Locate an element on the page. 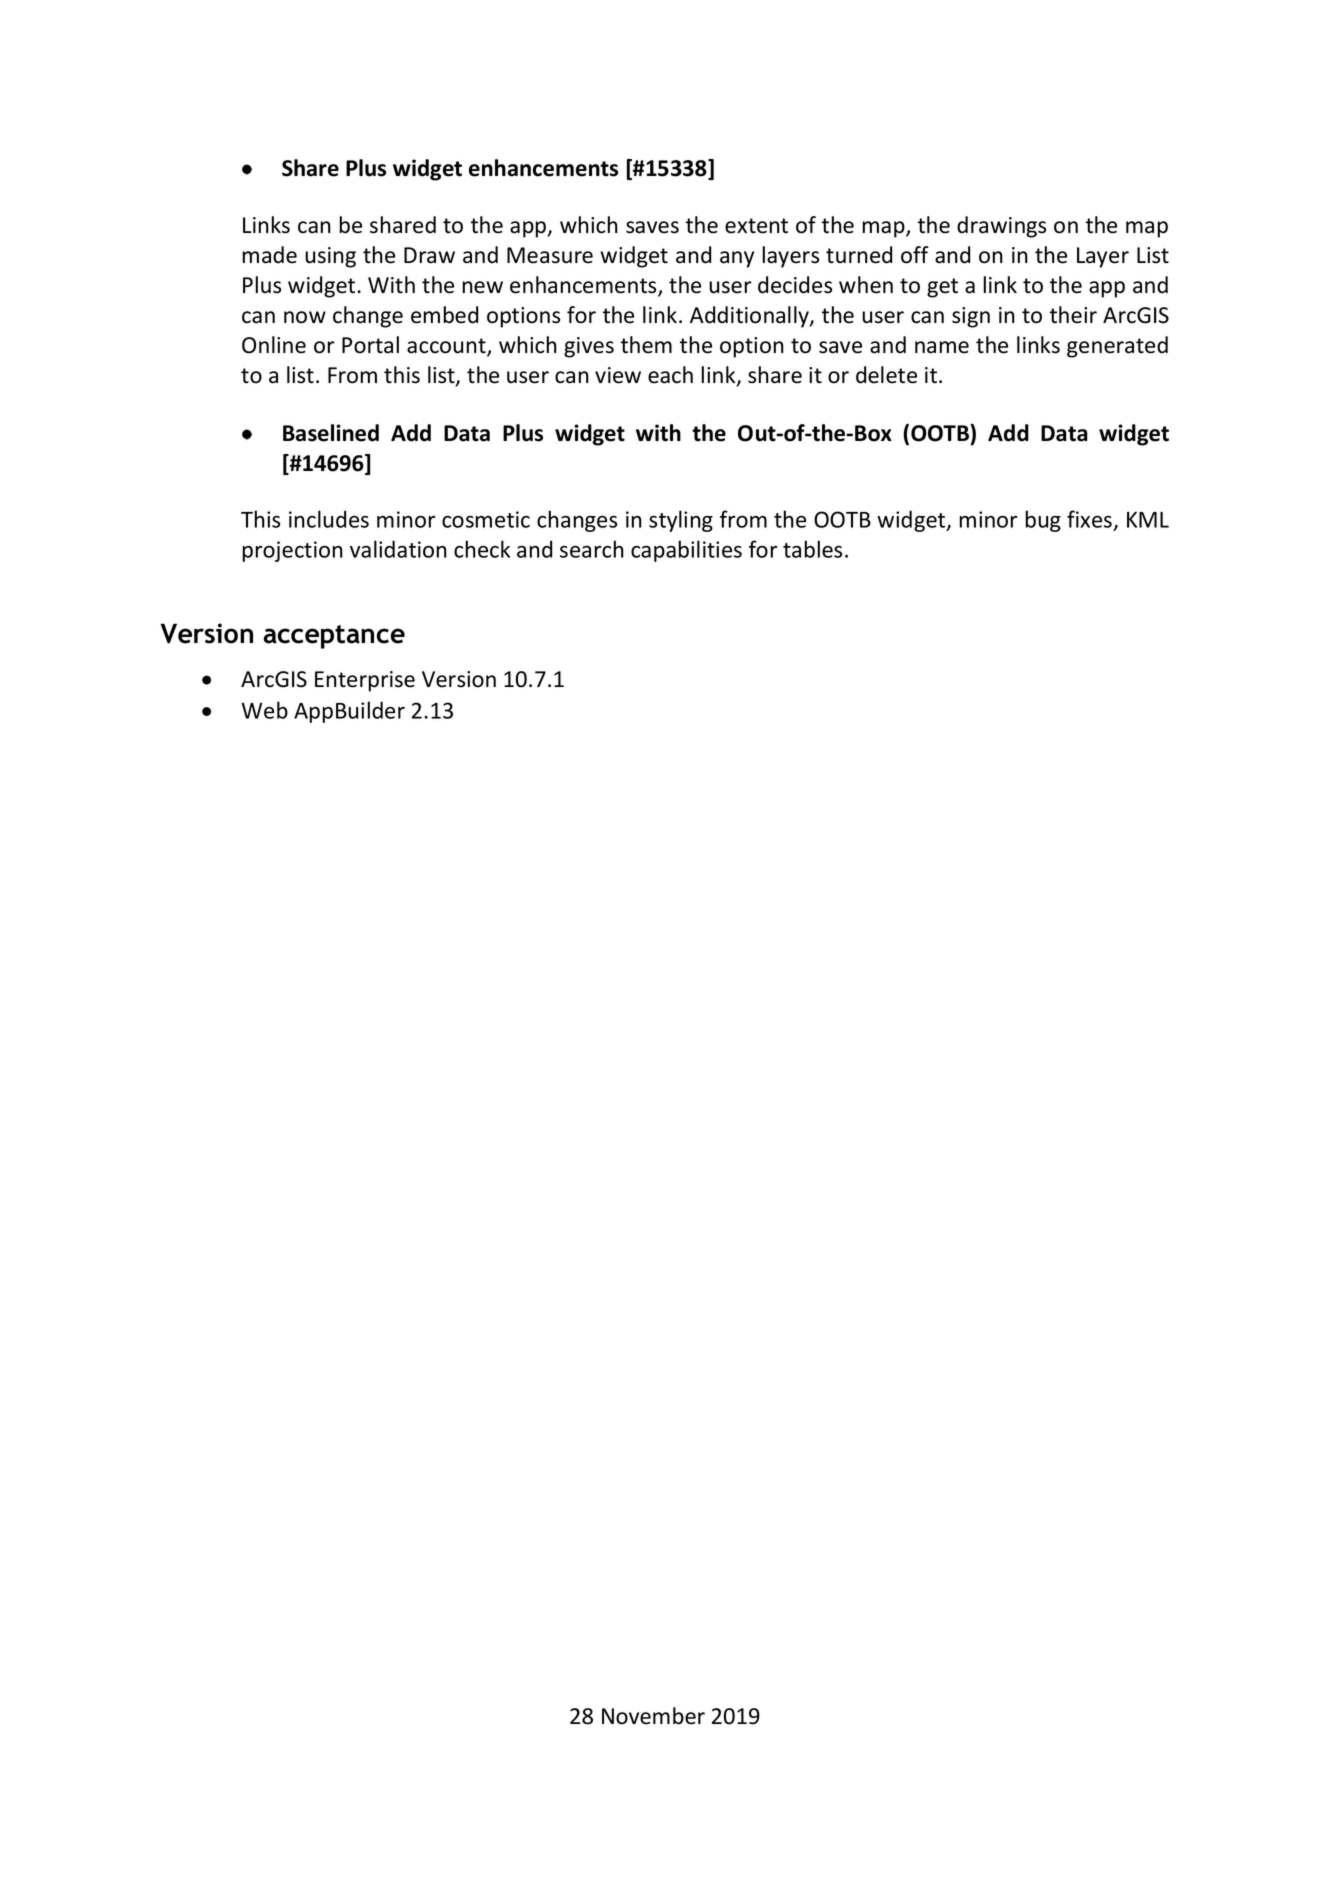  November is located at coordinates (653, 1716).
